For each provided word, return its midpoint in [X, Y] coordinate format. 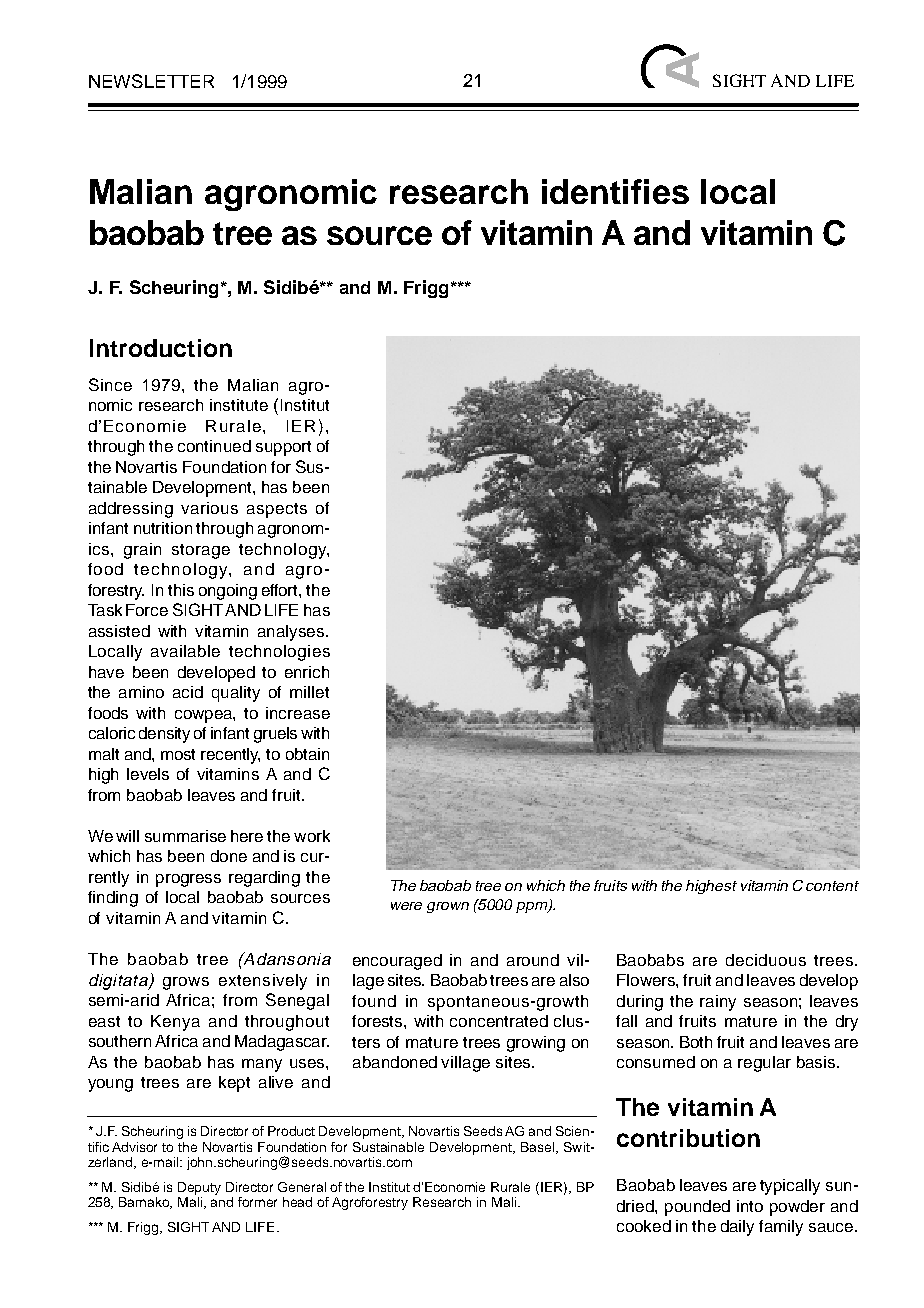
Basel [539, 1148]
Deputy [199, 1188]
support [283, 448]
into [750, 1206]
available [185, 651]
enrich [307, 672]
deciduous [766, 960]
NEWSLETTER [151, 81]
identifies [615, 191]
